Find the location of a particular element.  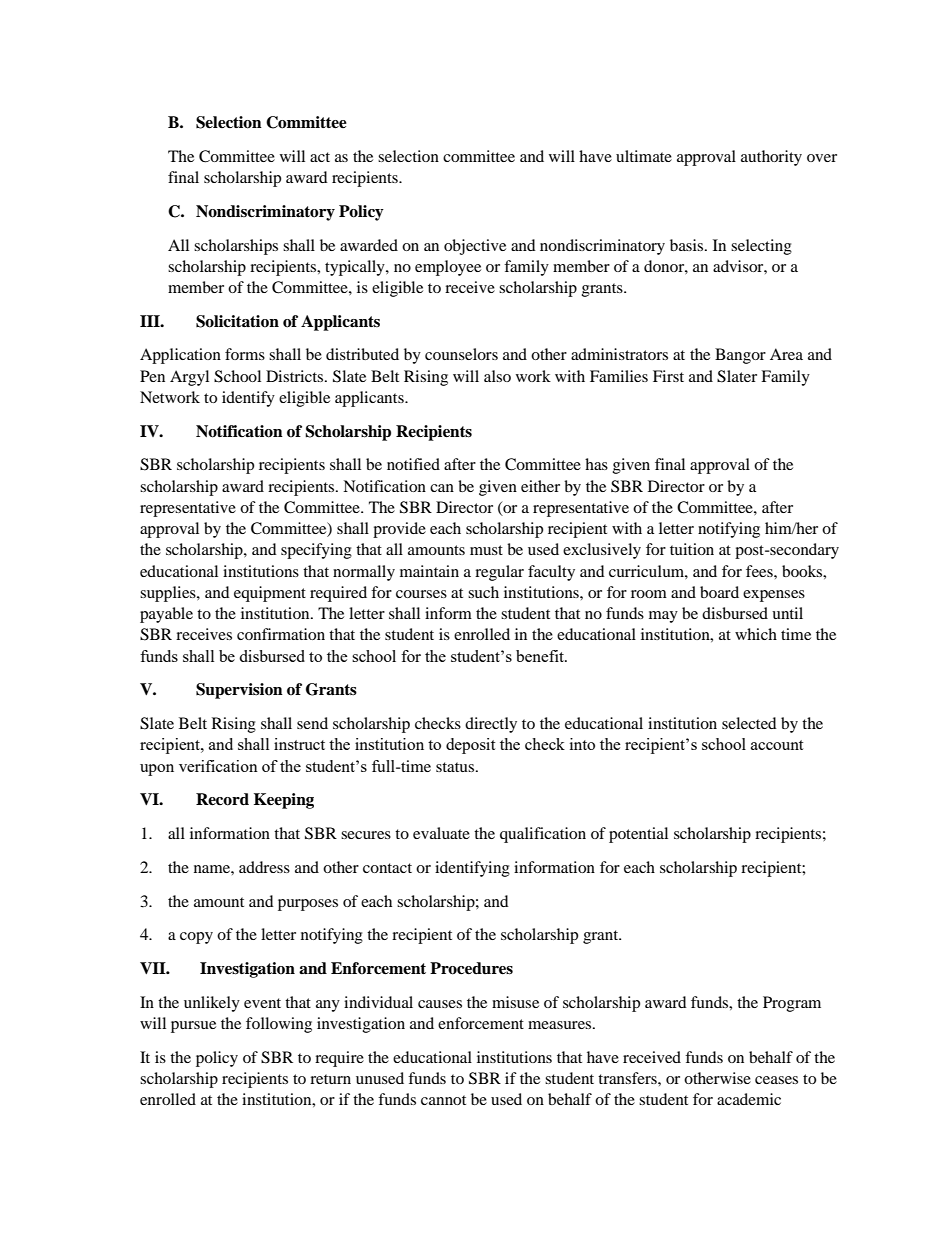

typically is located at coordinates (356, 268).
